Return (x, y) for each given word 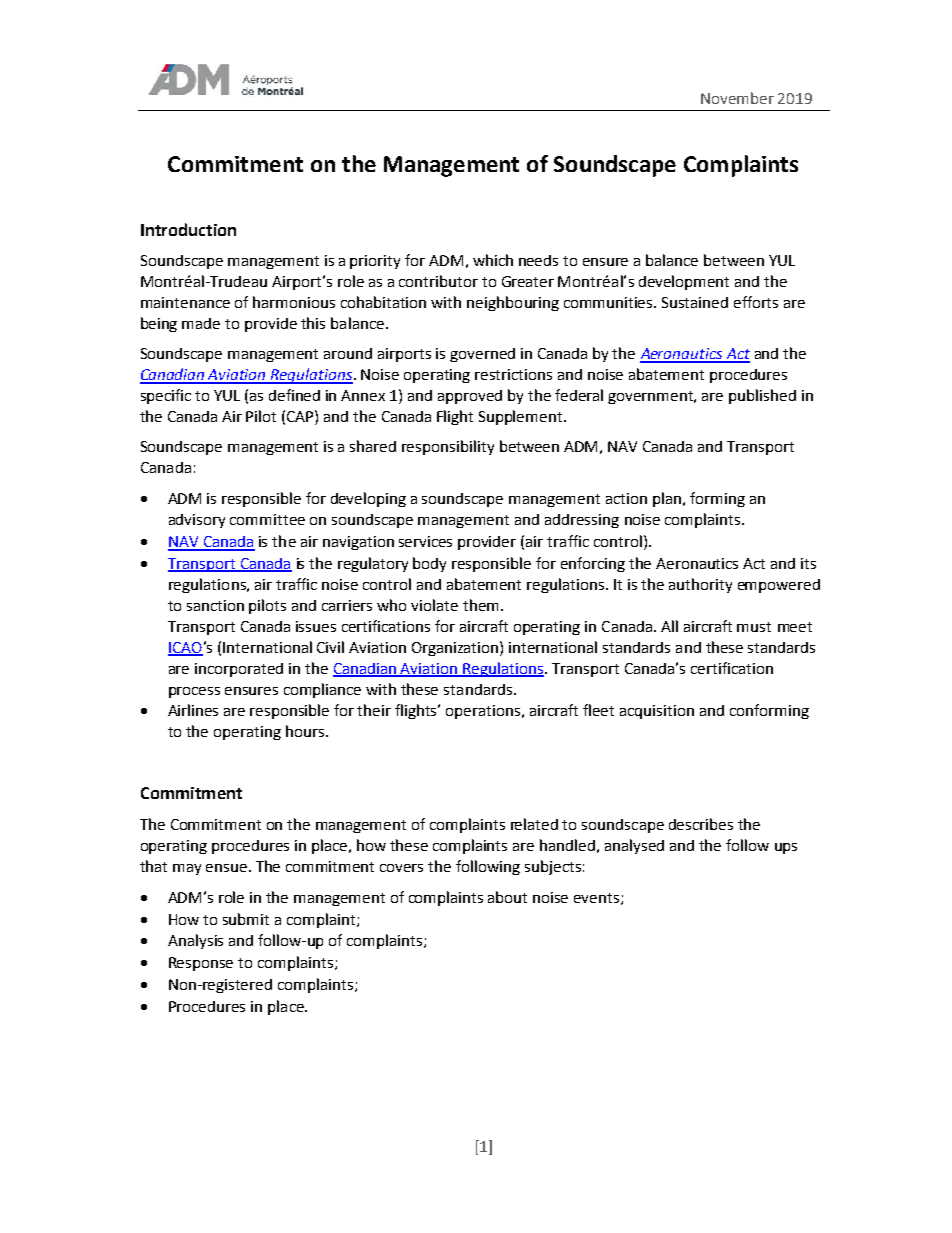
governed (482, 355)
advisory (197, 521)
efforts (756, 302)
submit (246, 919)
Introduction (188, 229)
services (425, 541)
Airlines (193, 710)
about (507, 897)
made (201, 323)
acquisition (657, 712)
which (493, 260)
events (598, 899)
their (374, 710)
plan (667, 499)
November (737, 98)
